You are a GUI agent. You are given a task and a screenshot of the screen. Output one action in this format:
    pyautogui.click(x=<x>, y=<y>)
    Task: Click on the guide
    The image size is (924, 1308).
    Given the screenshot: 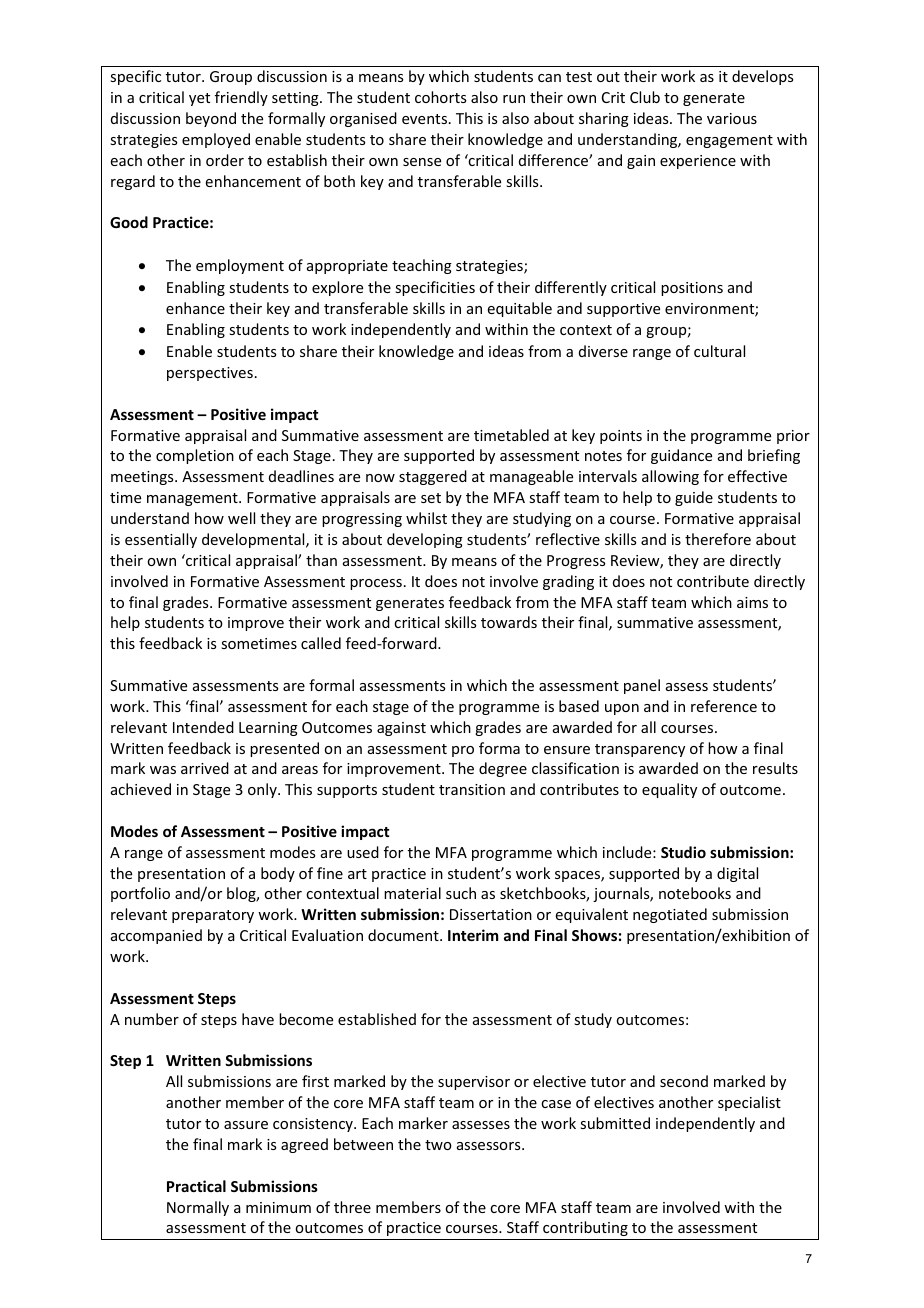 What is the action you would take?
    pyautogui.click(x=694, y=498)
